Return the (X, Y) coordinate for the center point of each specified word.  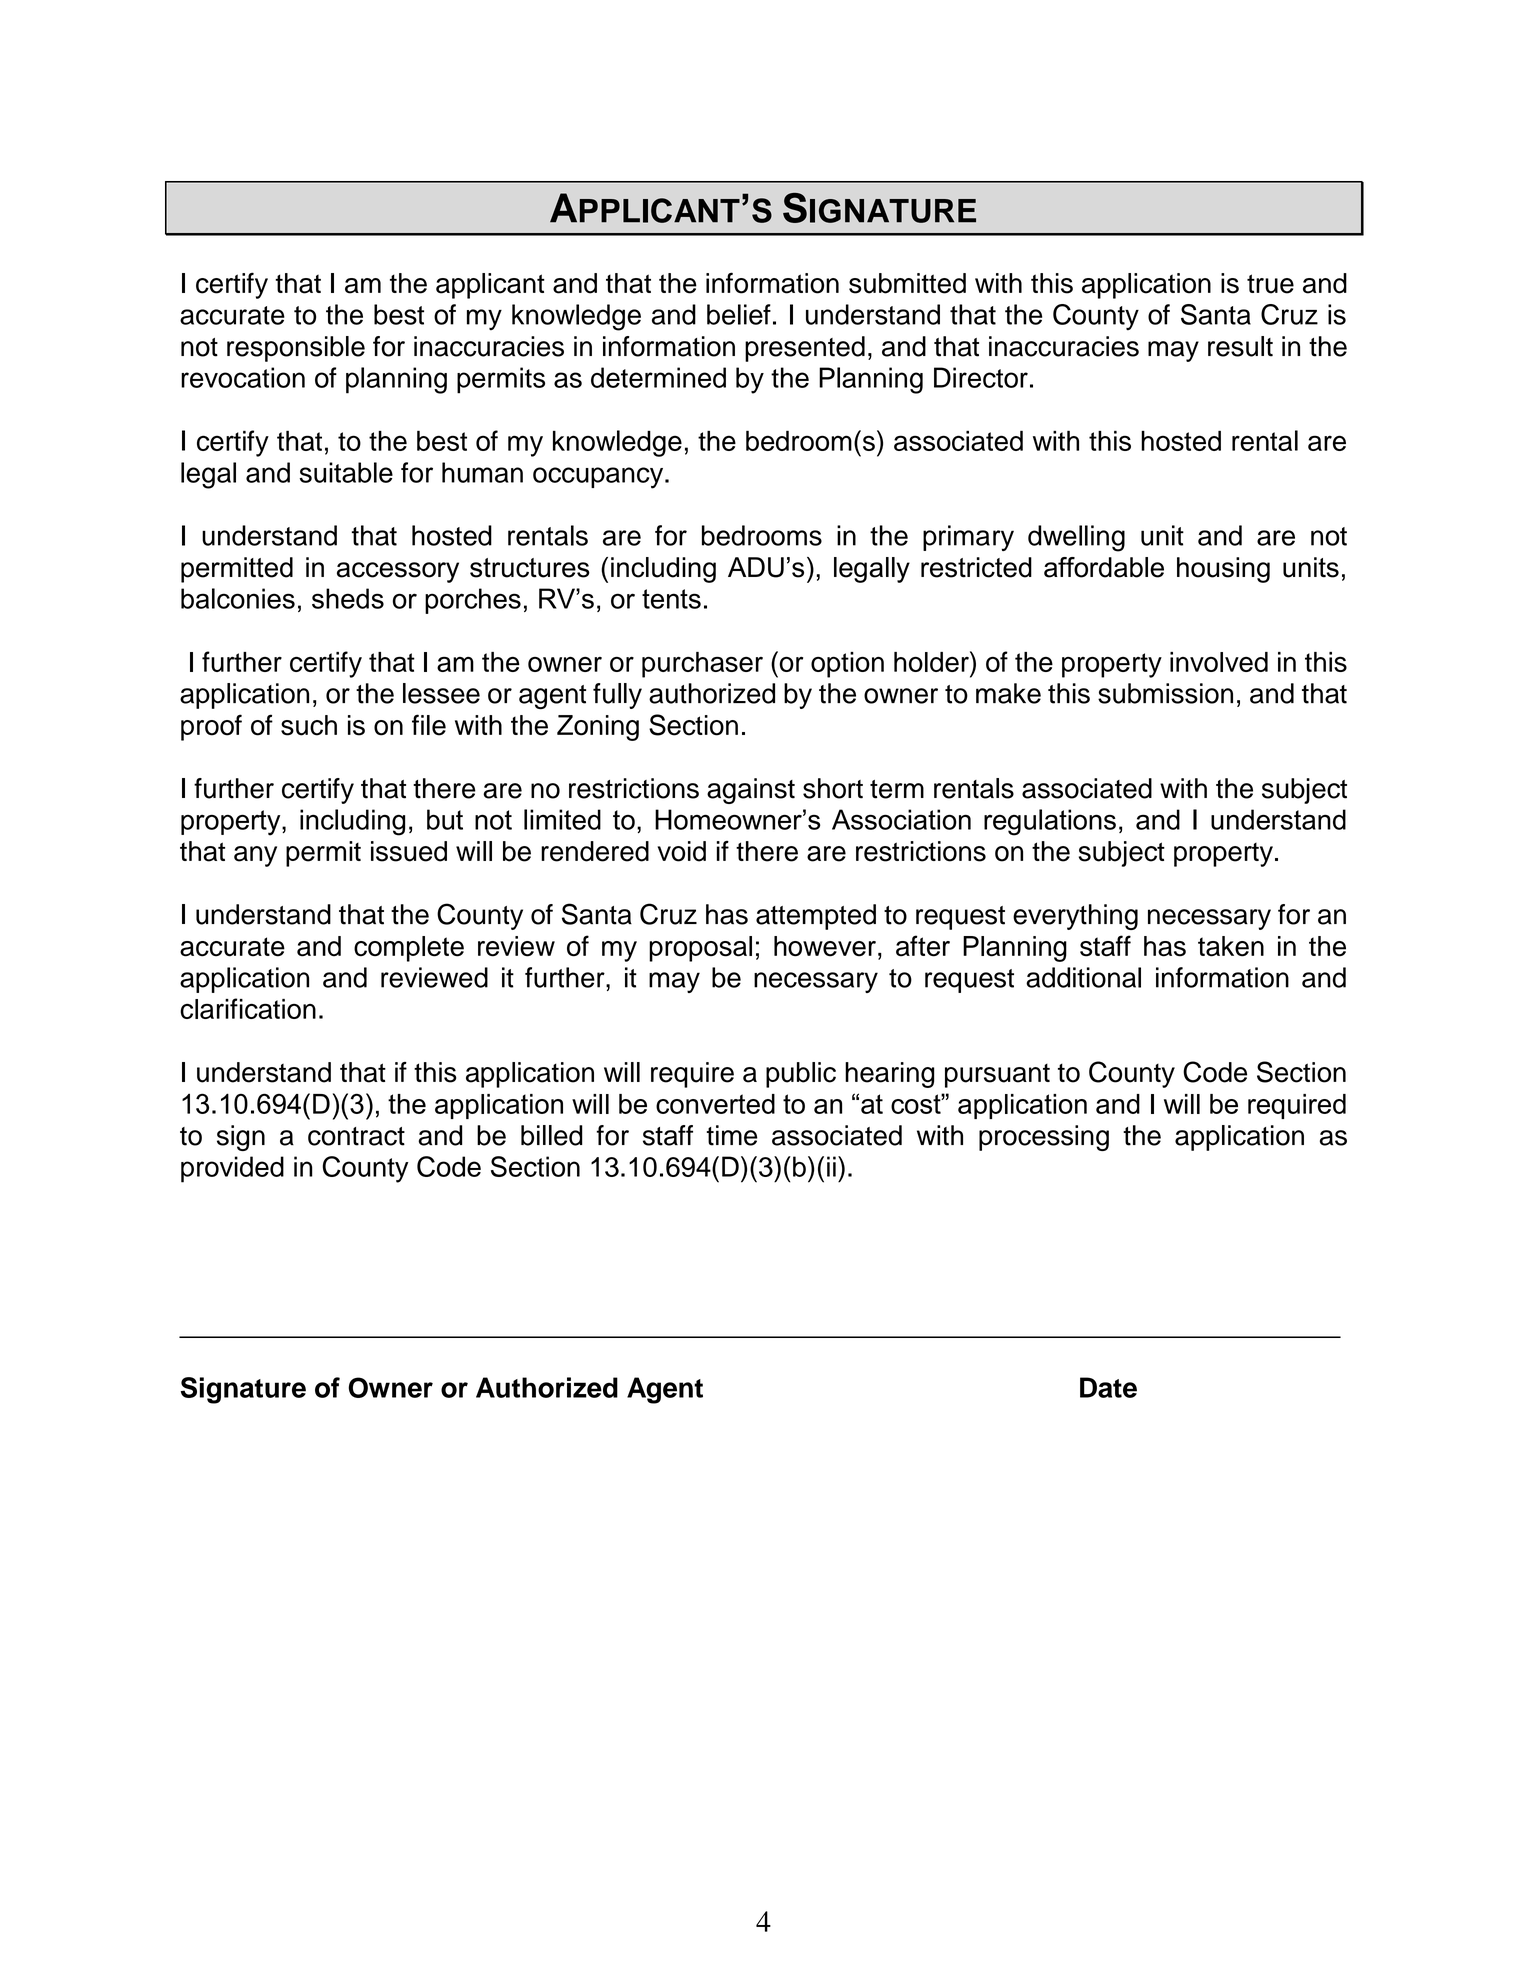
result (1240, 346)
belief (739, 314)
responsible (296, 349)
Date (1108, 1387)
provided (232, 1169)
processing (1044, 1138)
